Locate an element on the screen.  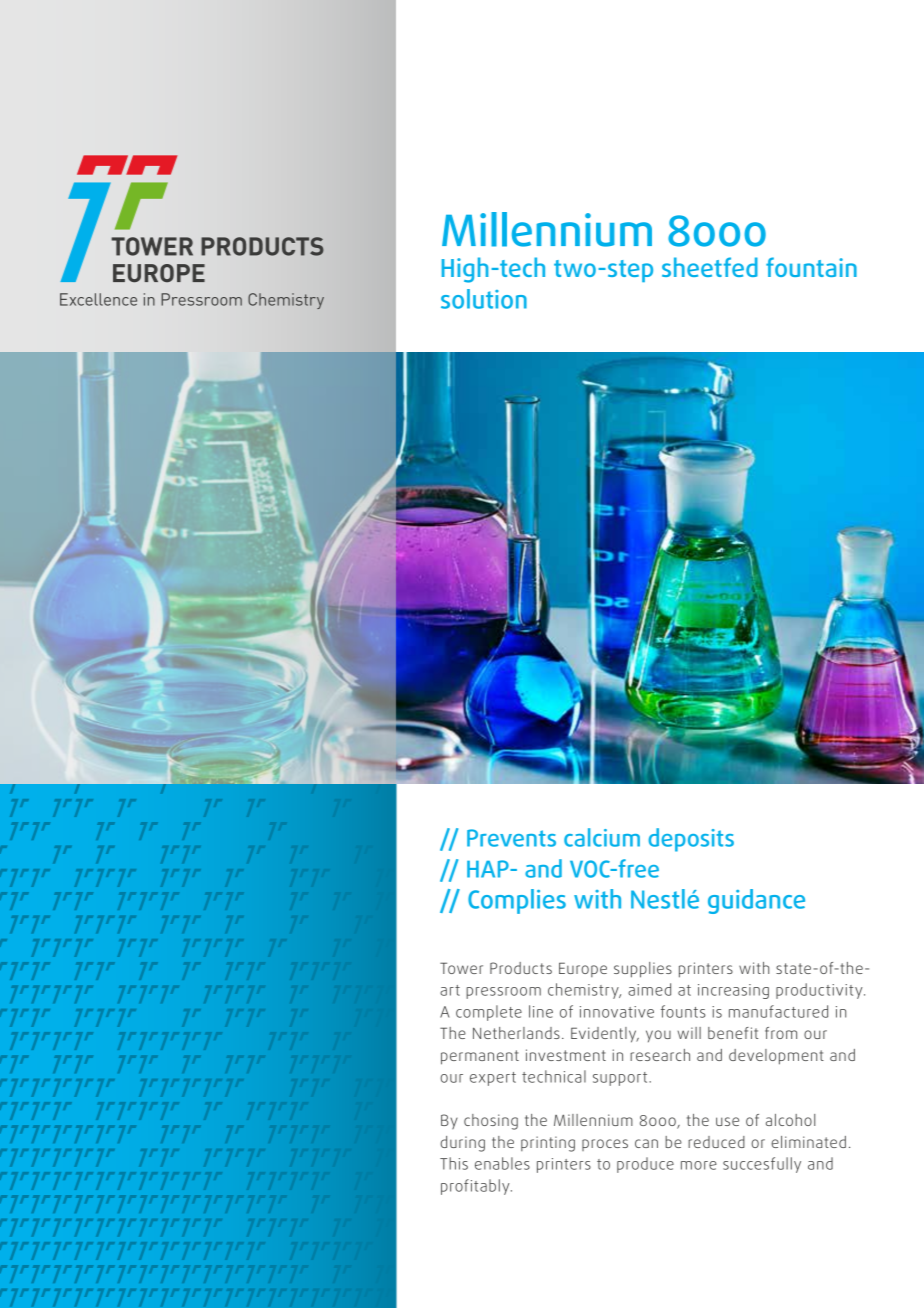
calcium is located at coordinates (602, 837).
